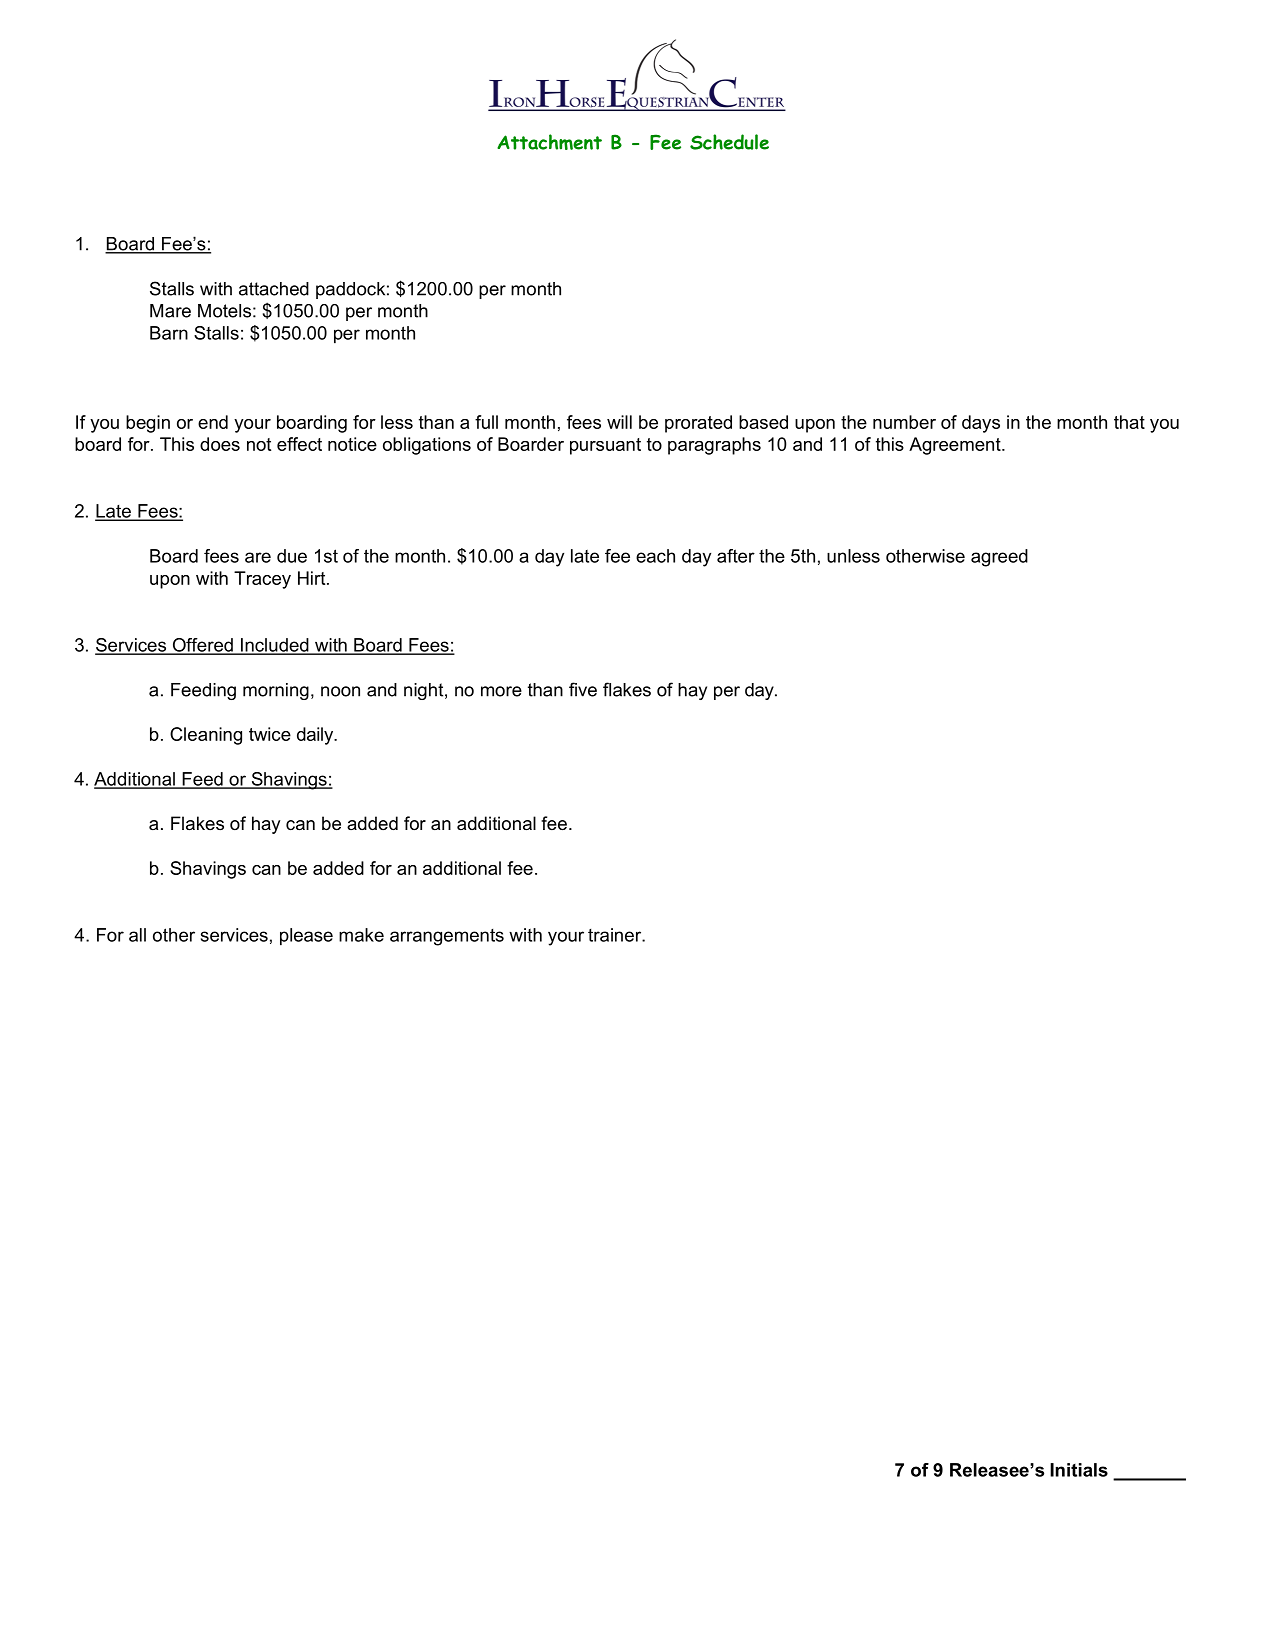 The width and height of the screenshot is (1267, 1640). Describe the element at coordinates (306, 937) in the screenshot. I see `please` at that location.
